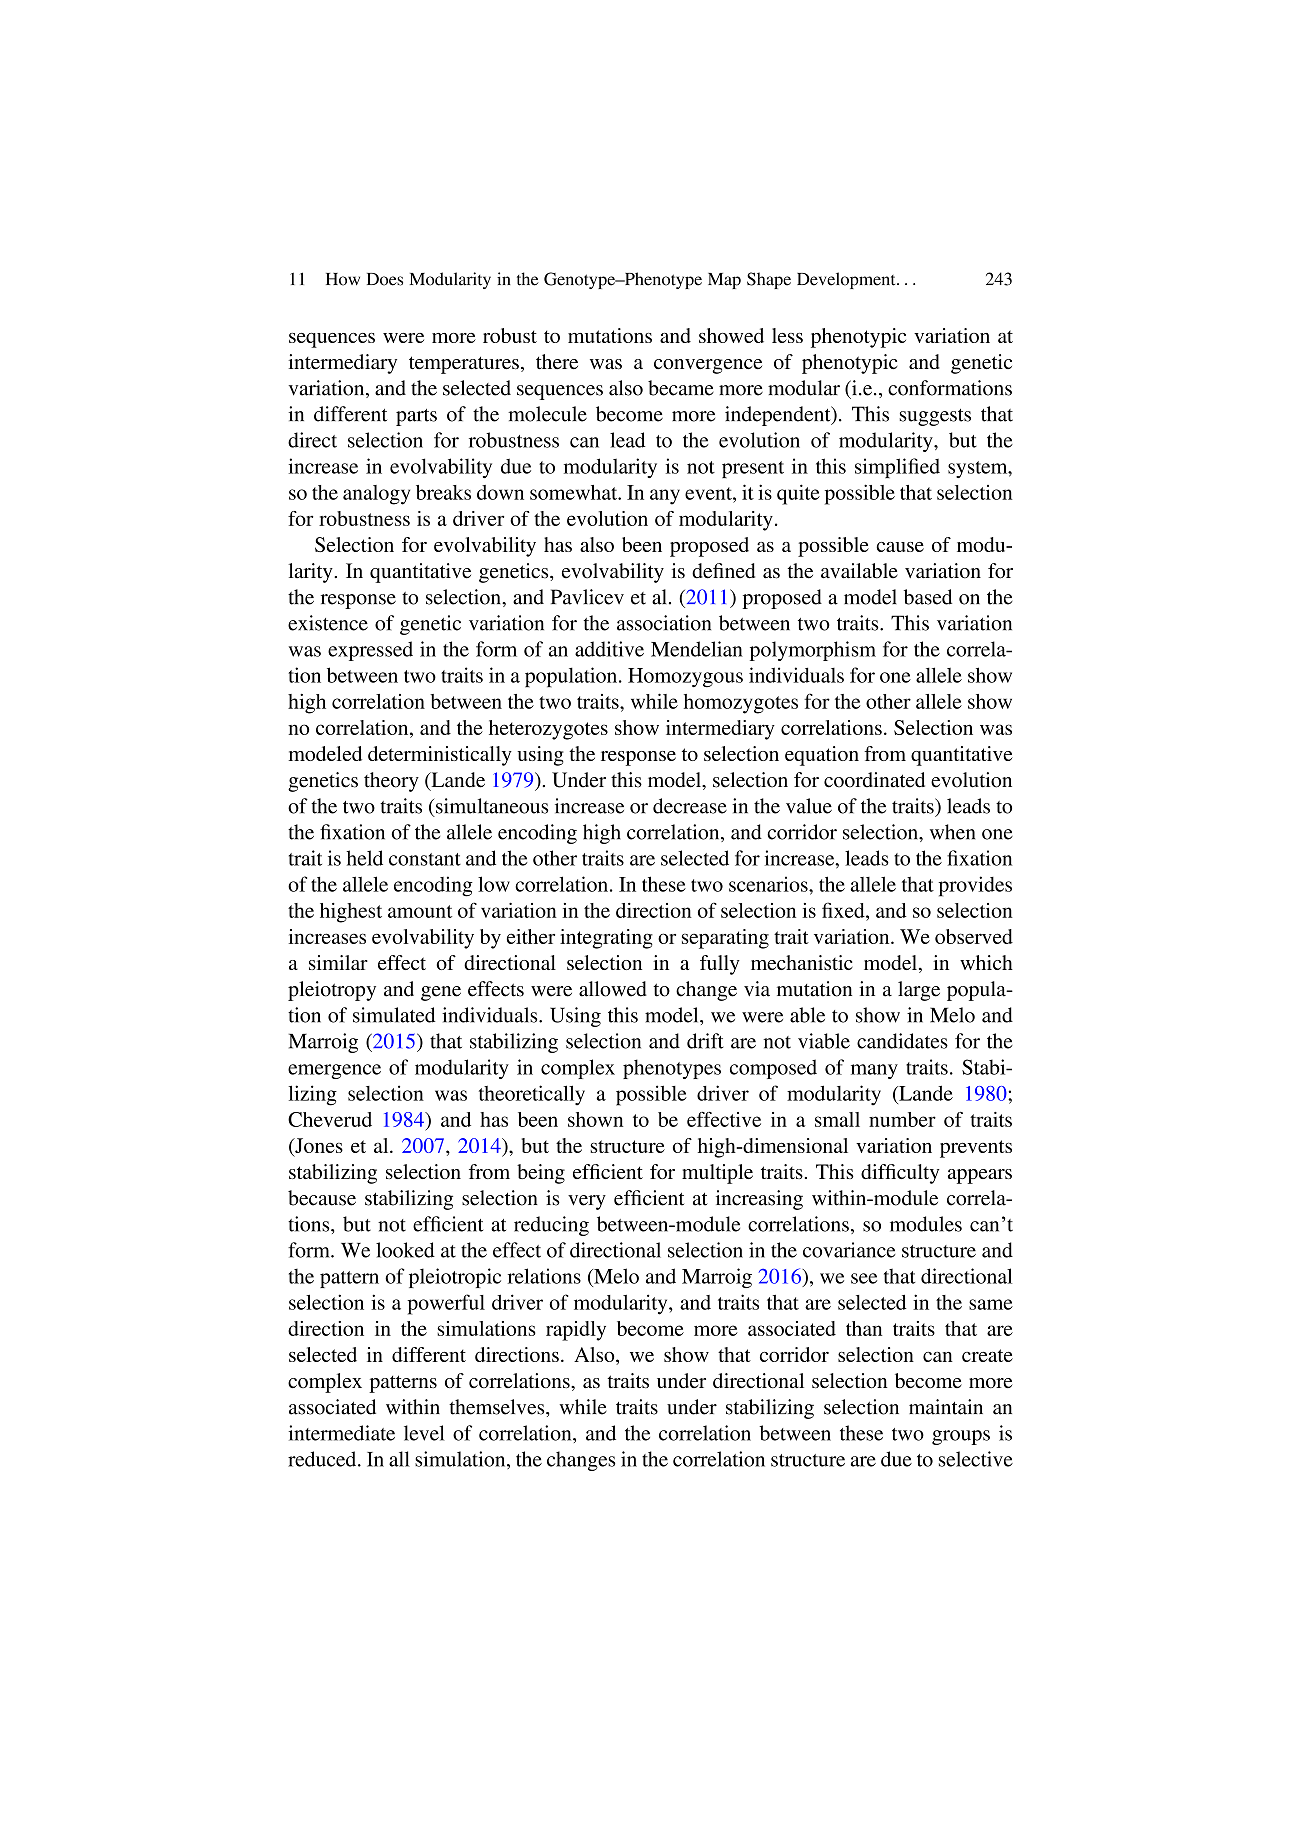 The image size is (1301, 1840). I want to click on candidates, so click(902, 1041).
